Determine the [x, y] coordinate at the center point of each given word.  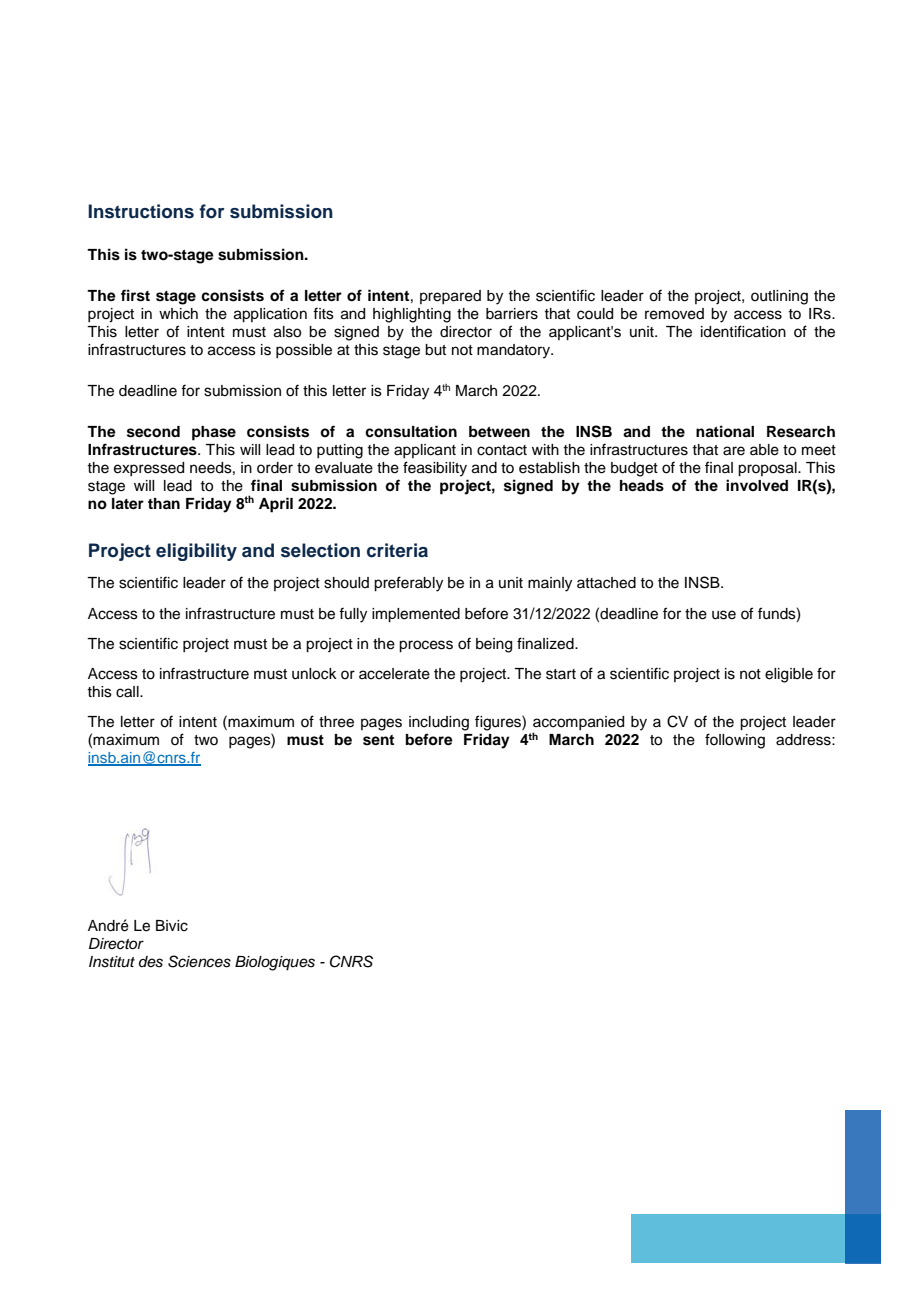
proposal [768, 469]
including [439, 723]
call [128, 692]
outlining [779, 297]
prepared [450, 297]
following [735, 741]
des [151, 962]
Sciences [199, 961]
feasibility [435, 469]
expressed [149, 469]
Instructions [141, 211]
